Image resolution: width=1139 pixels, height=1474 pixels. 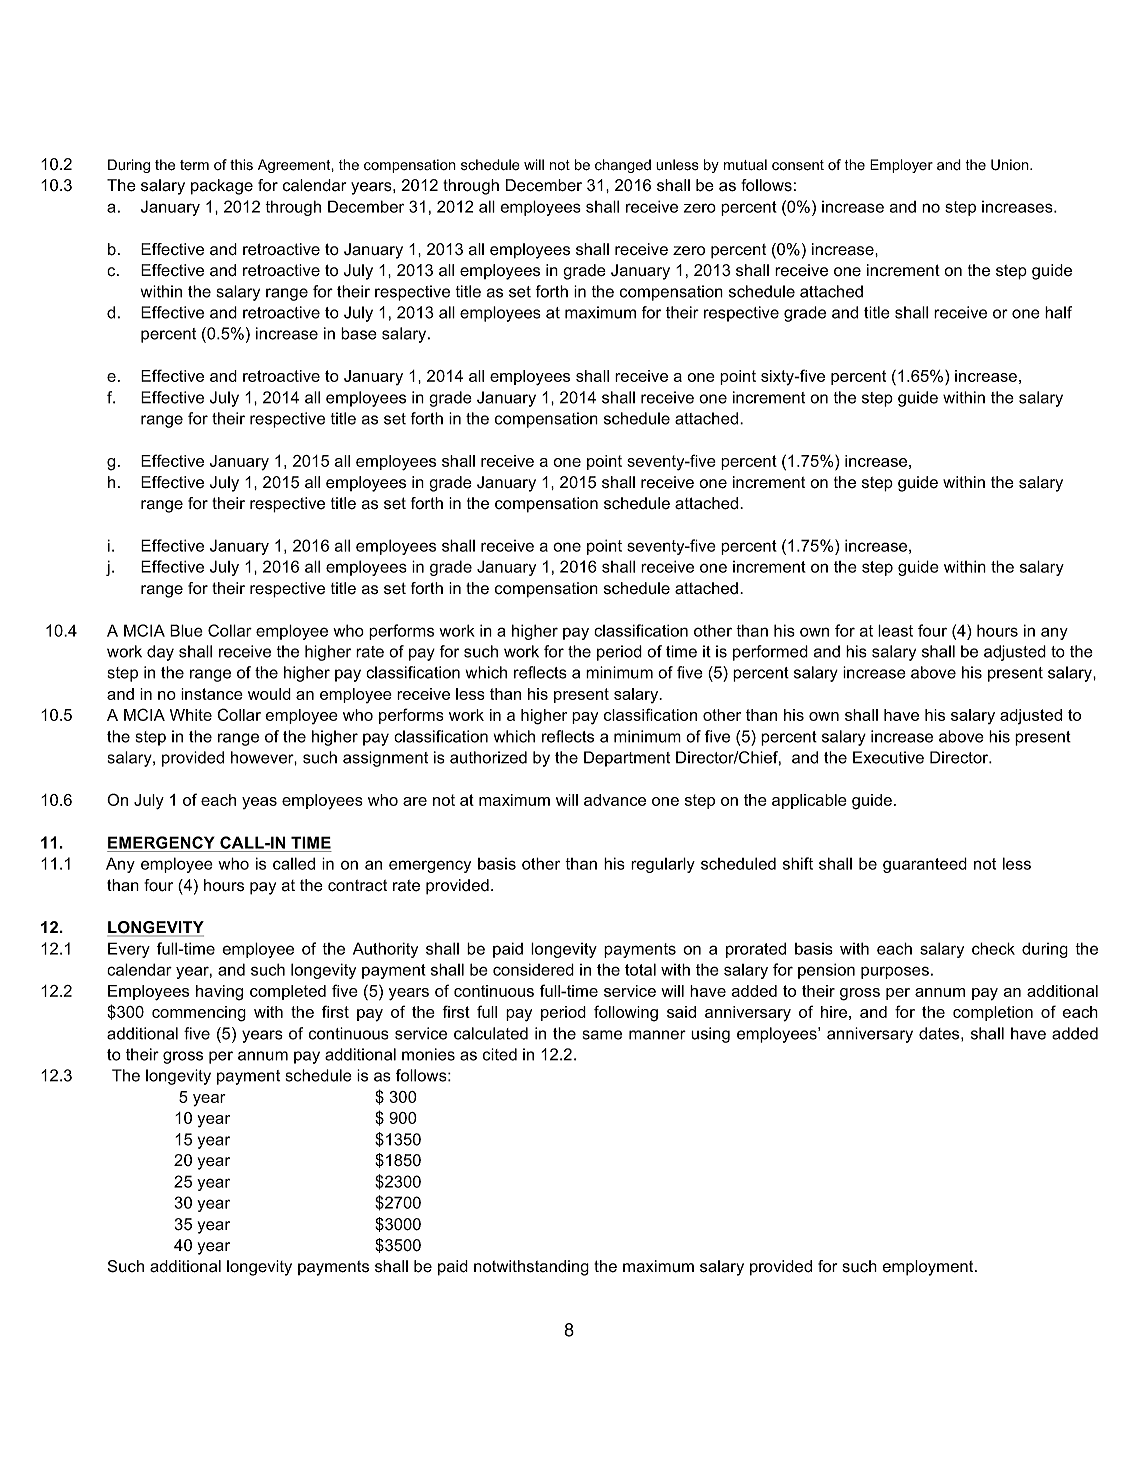 What do you see at coordinates (222, 187) in the screenshot?
I see `package` at bounding box center [222, 187].
